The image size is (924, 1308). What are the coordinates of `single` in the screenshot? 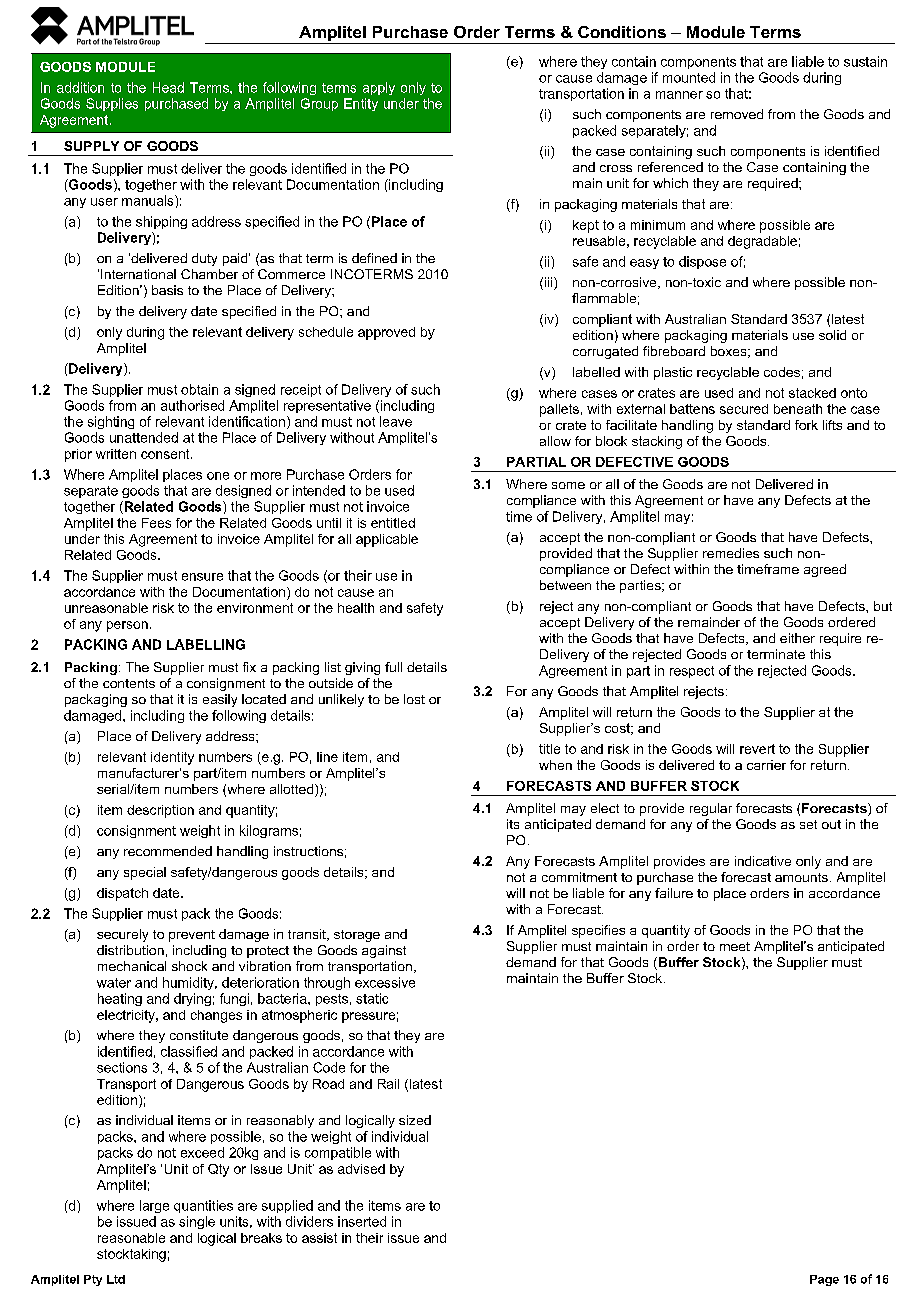 It's located at (197, 1222).
